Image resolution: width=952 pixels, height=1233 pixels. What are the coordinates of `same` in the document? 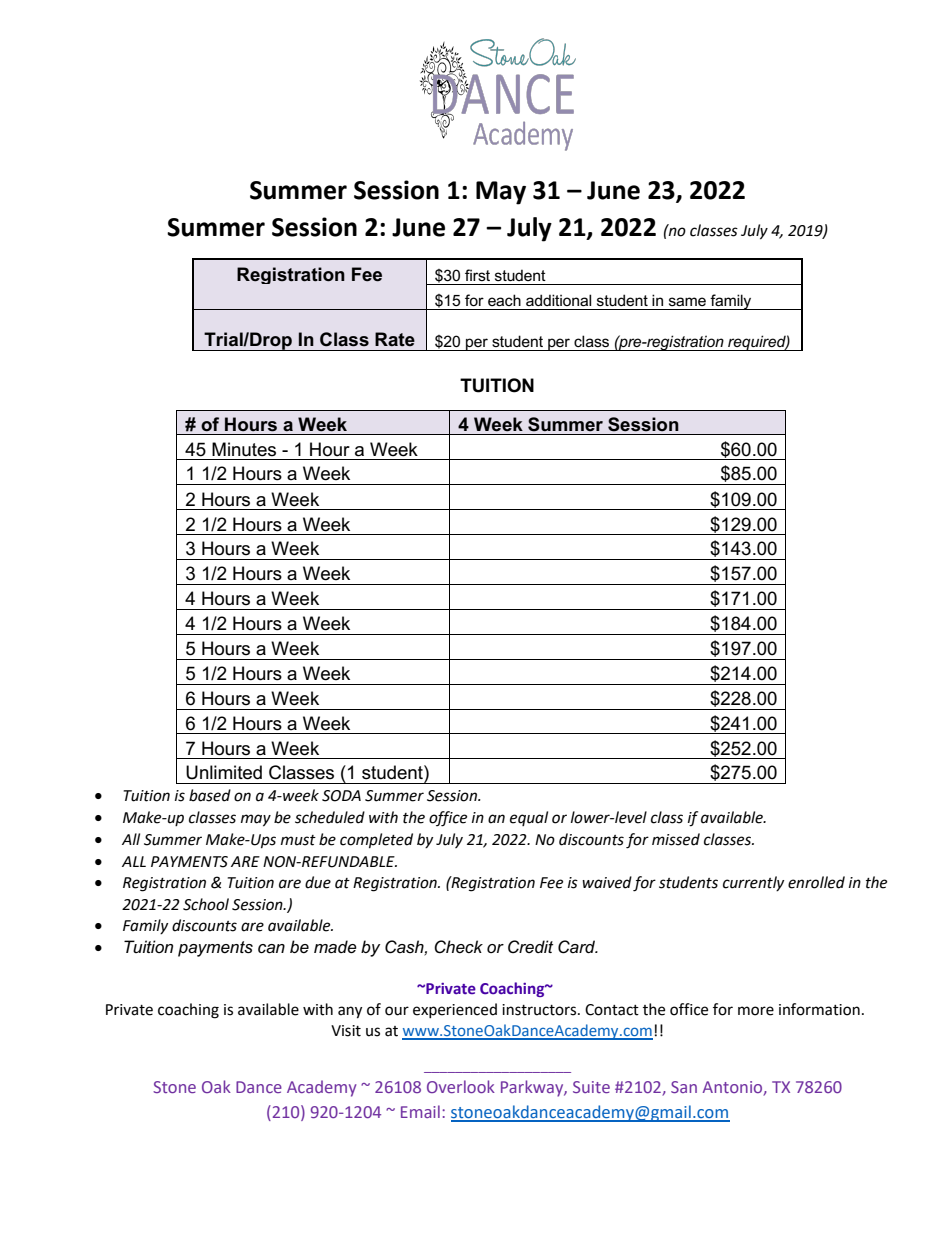 It's located at (687, 301).
